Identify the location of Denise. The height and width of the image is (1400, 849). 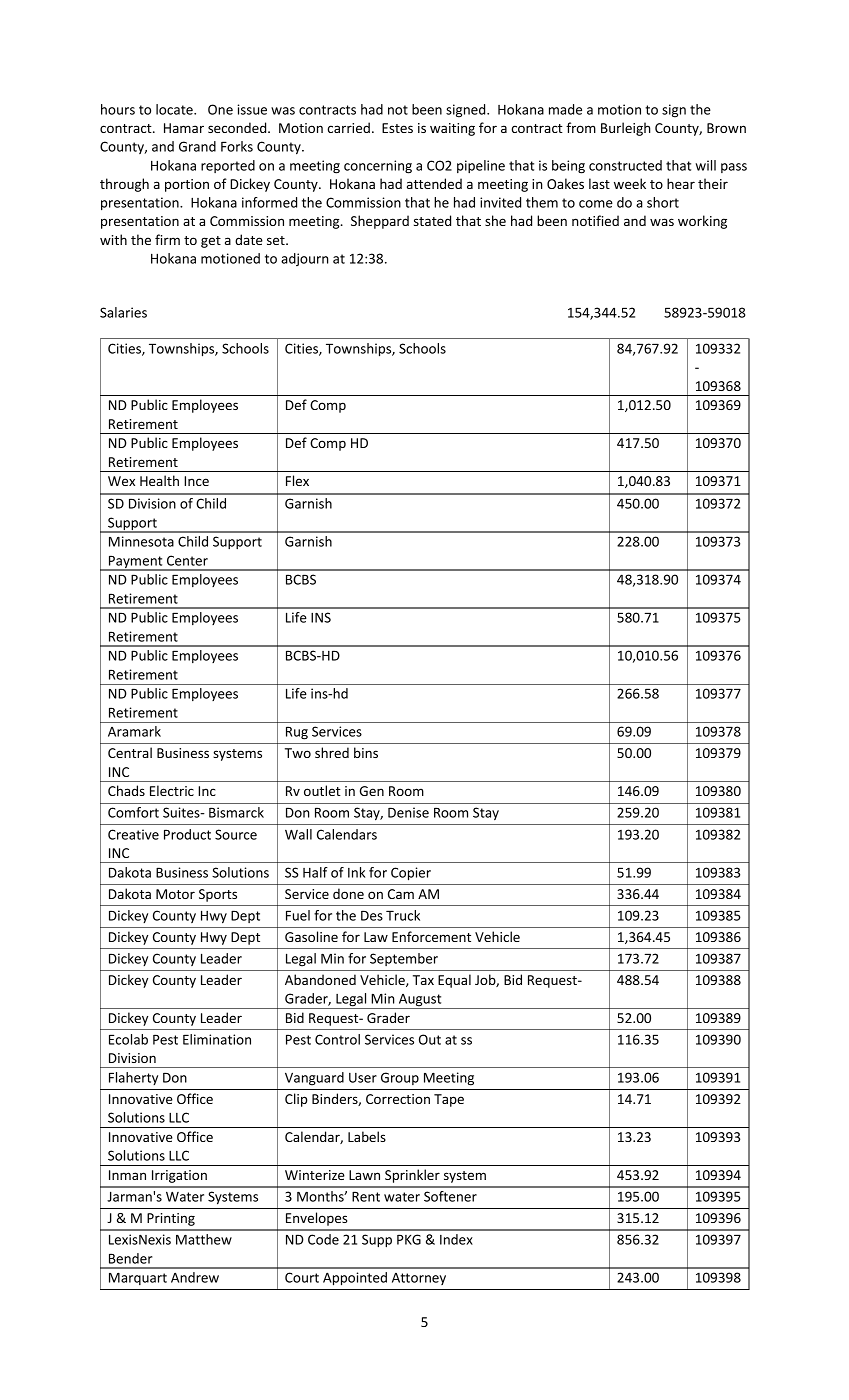
(408, 812).
